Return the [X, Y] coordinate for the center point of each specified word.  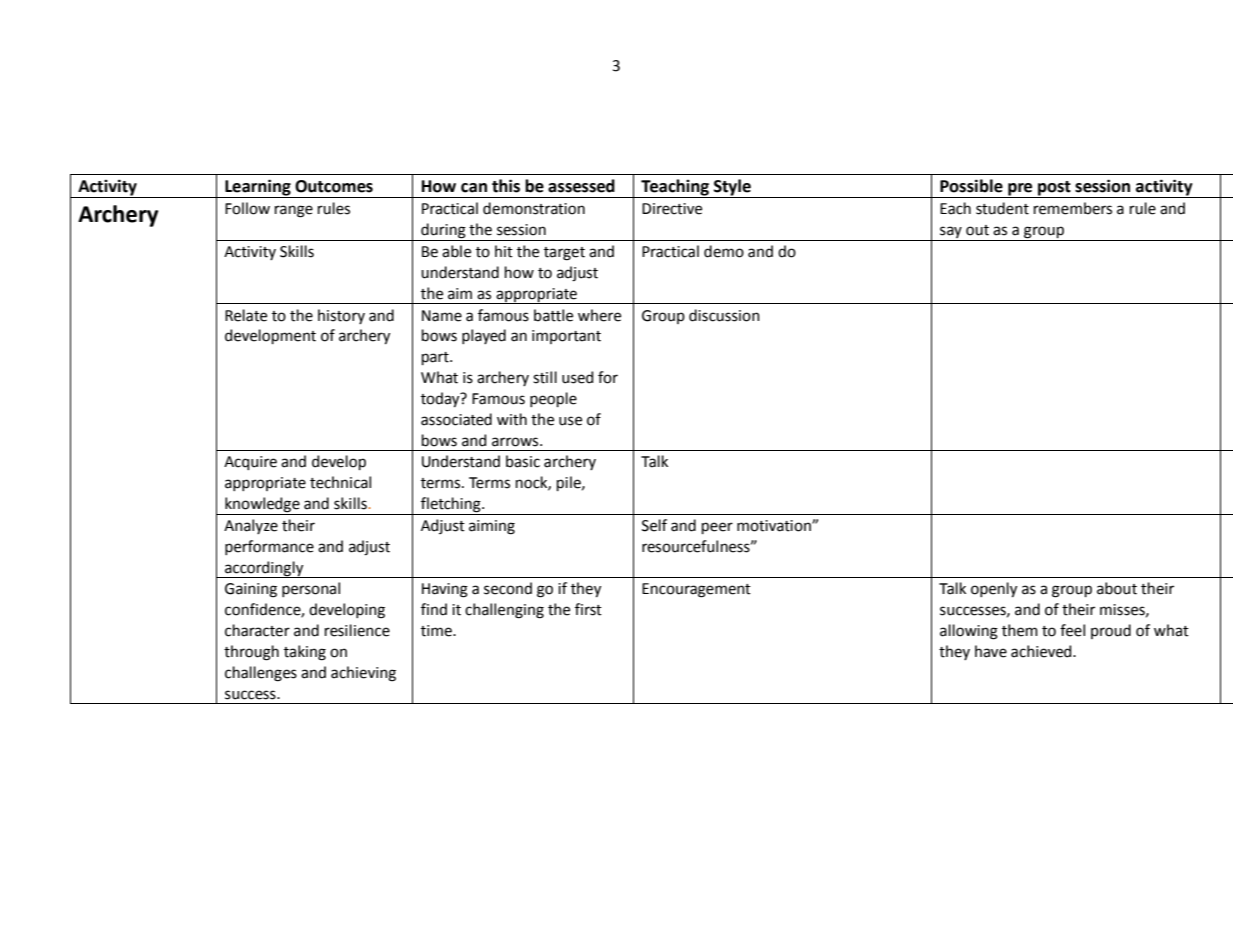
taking [305, 653]
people [553, 399]
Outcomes [334, 186]
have [991, 651]
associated [456, 419]
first [588, 609]
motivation [775, 526]
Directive [672, 209]
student [1002, 208]
